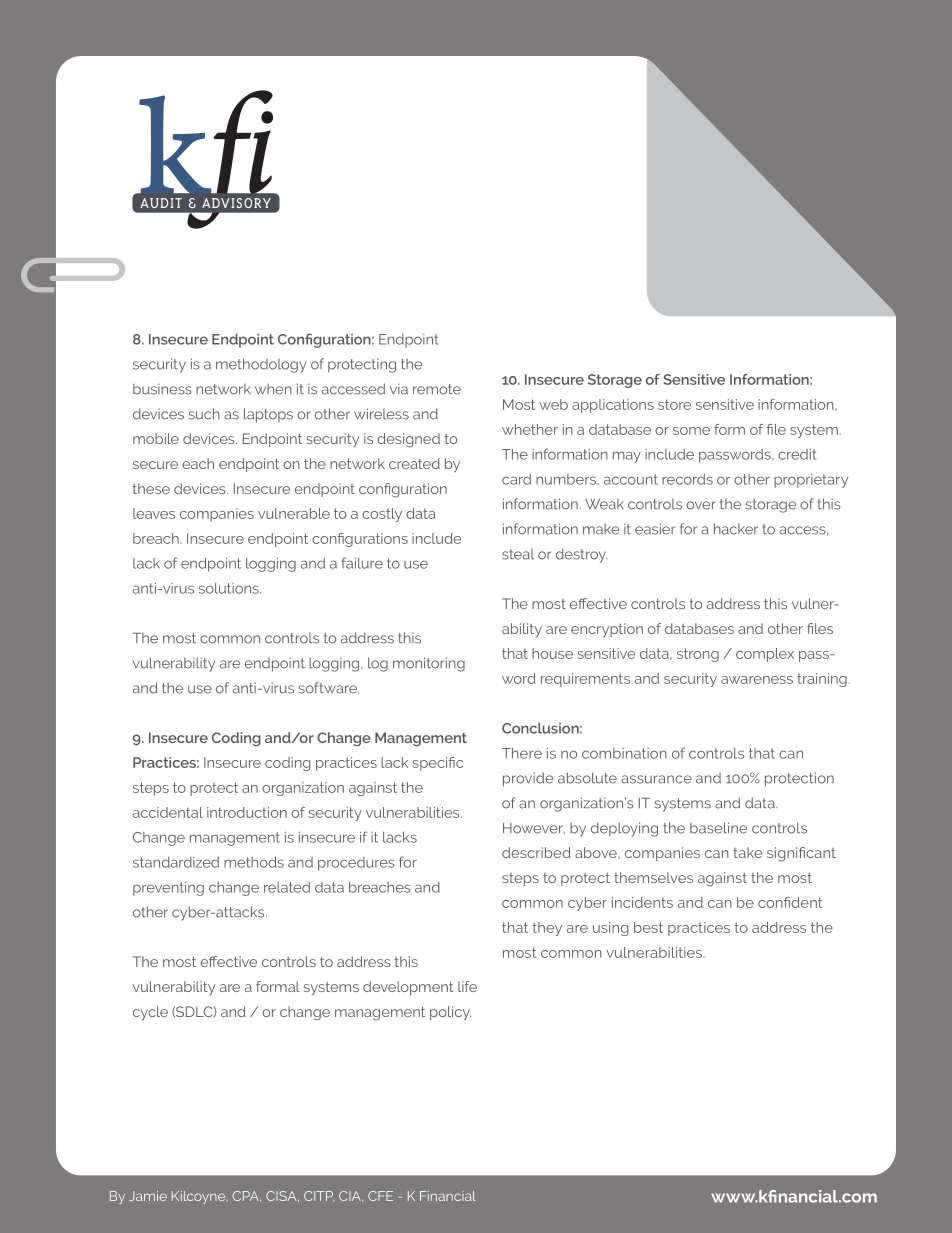 This screenshot has height=1233, width=952. What do you see at coordinates (380, 1196) in the screenshot?
I see `CFE` at bounding box center [380, 1196].
